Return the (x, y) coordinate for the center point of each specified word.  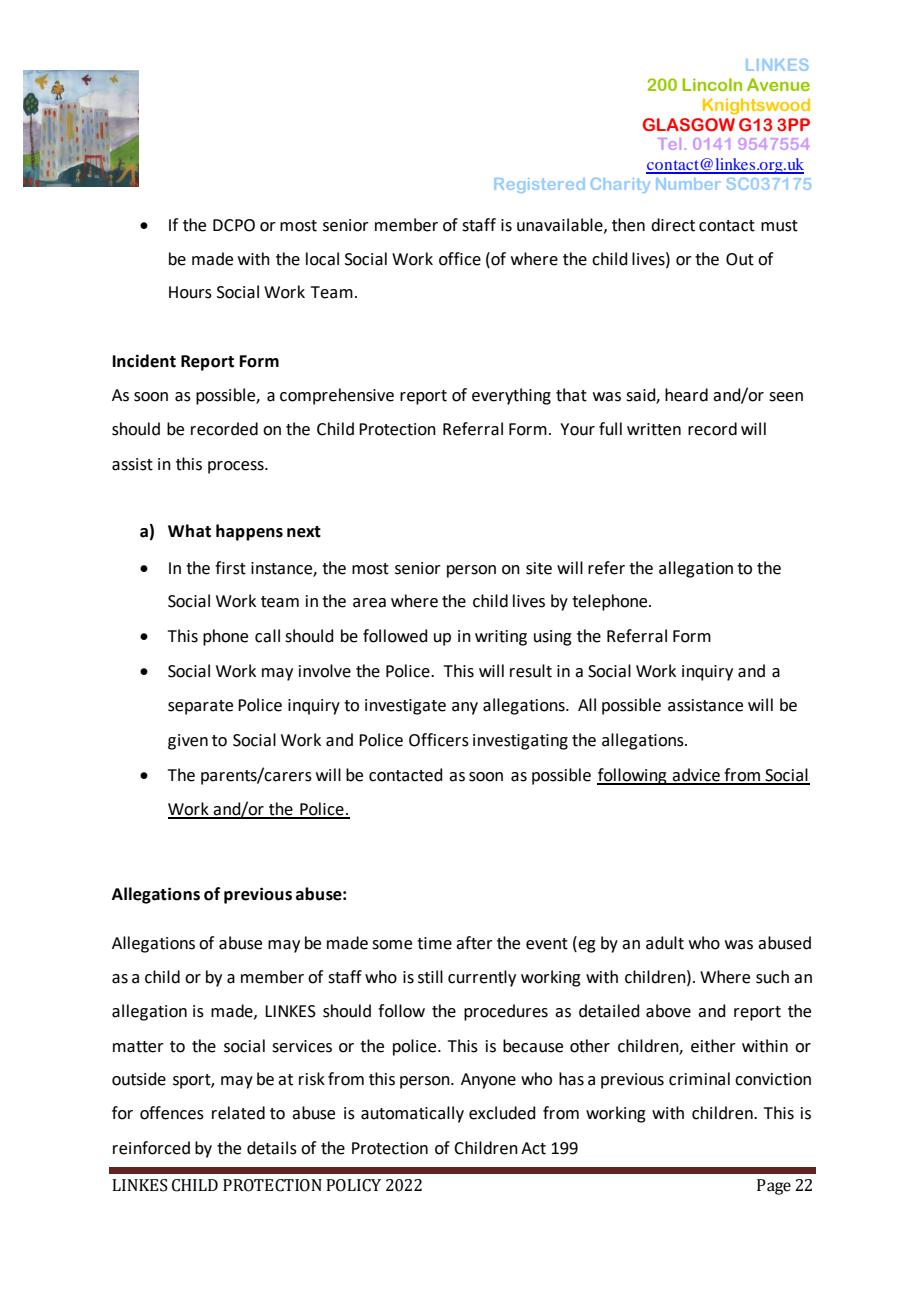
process (237, 467)
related (238, 1113)
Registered (539, 185)
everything (511, 396)
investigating (520, 742)
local (322, 259)
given (188, 742)
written (654, 429)
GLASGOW (689, 124)
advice (696, 776)
